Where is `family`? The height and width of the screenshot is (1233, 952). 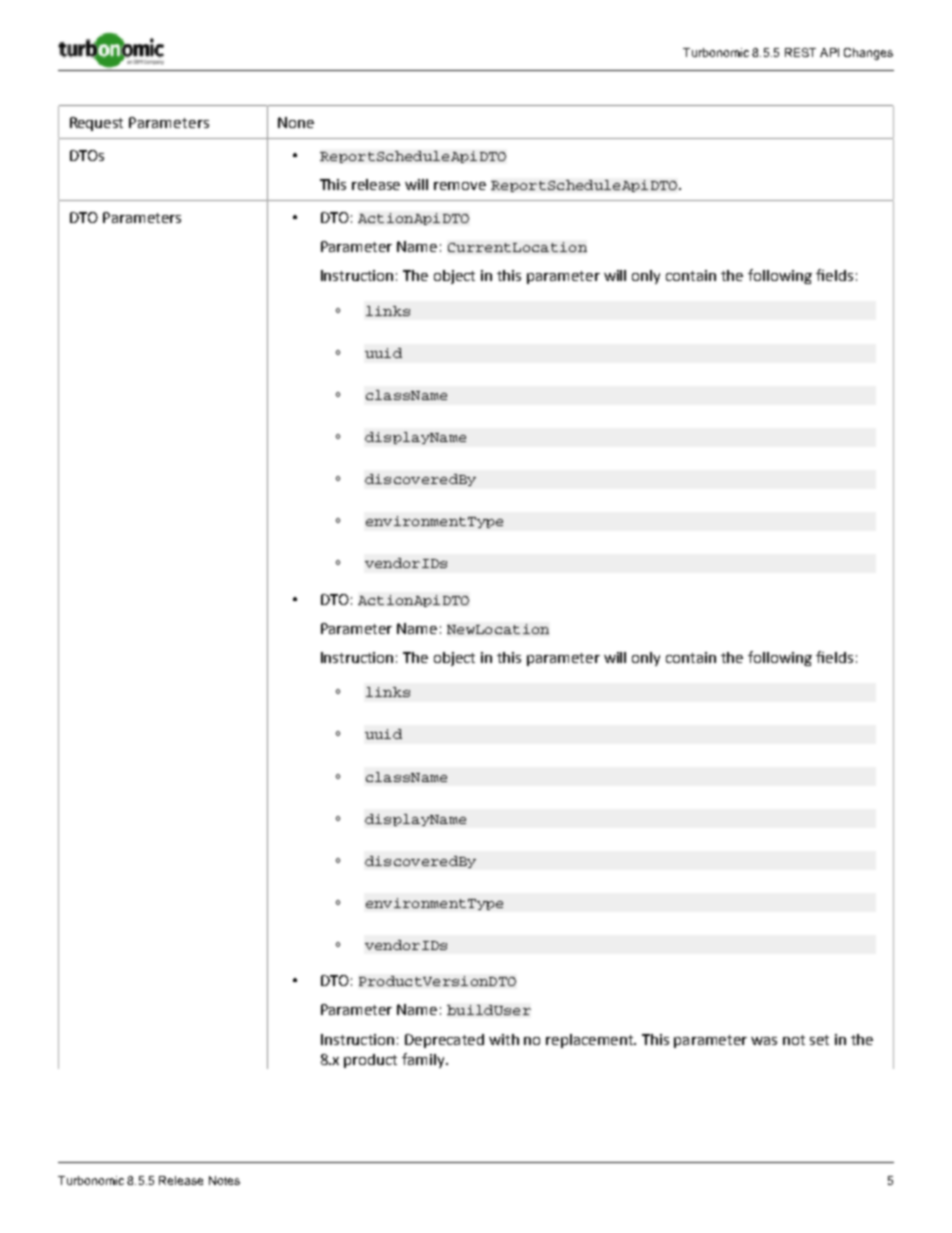
family is located at coordinates (425, 1060).
